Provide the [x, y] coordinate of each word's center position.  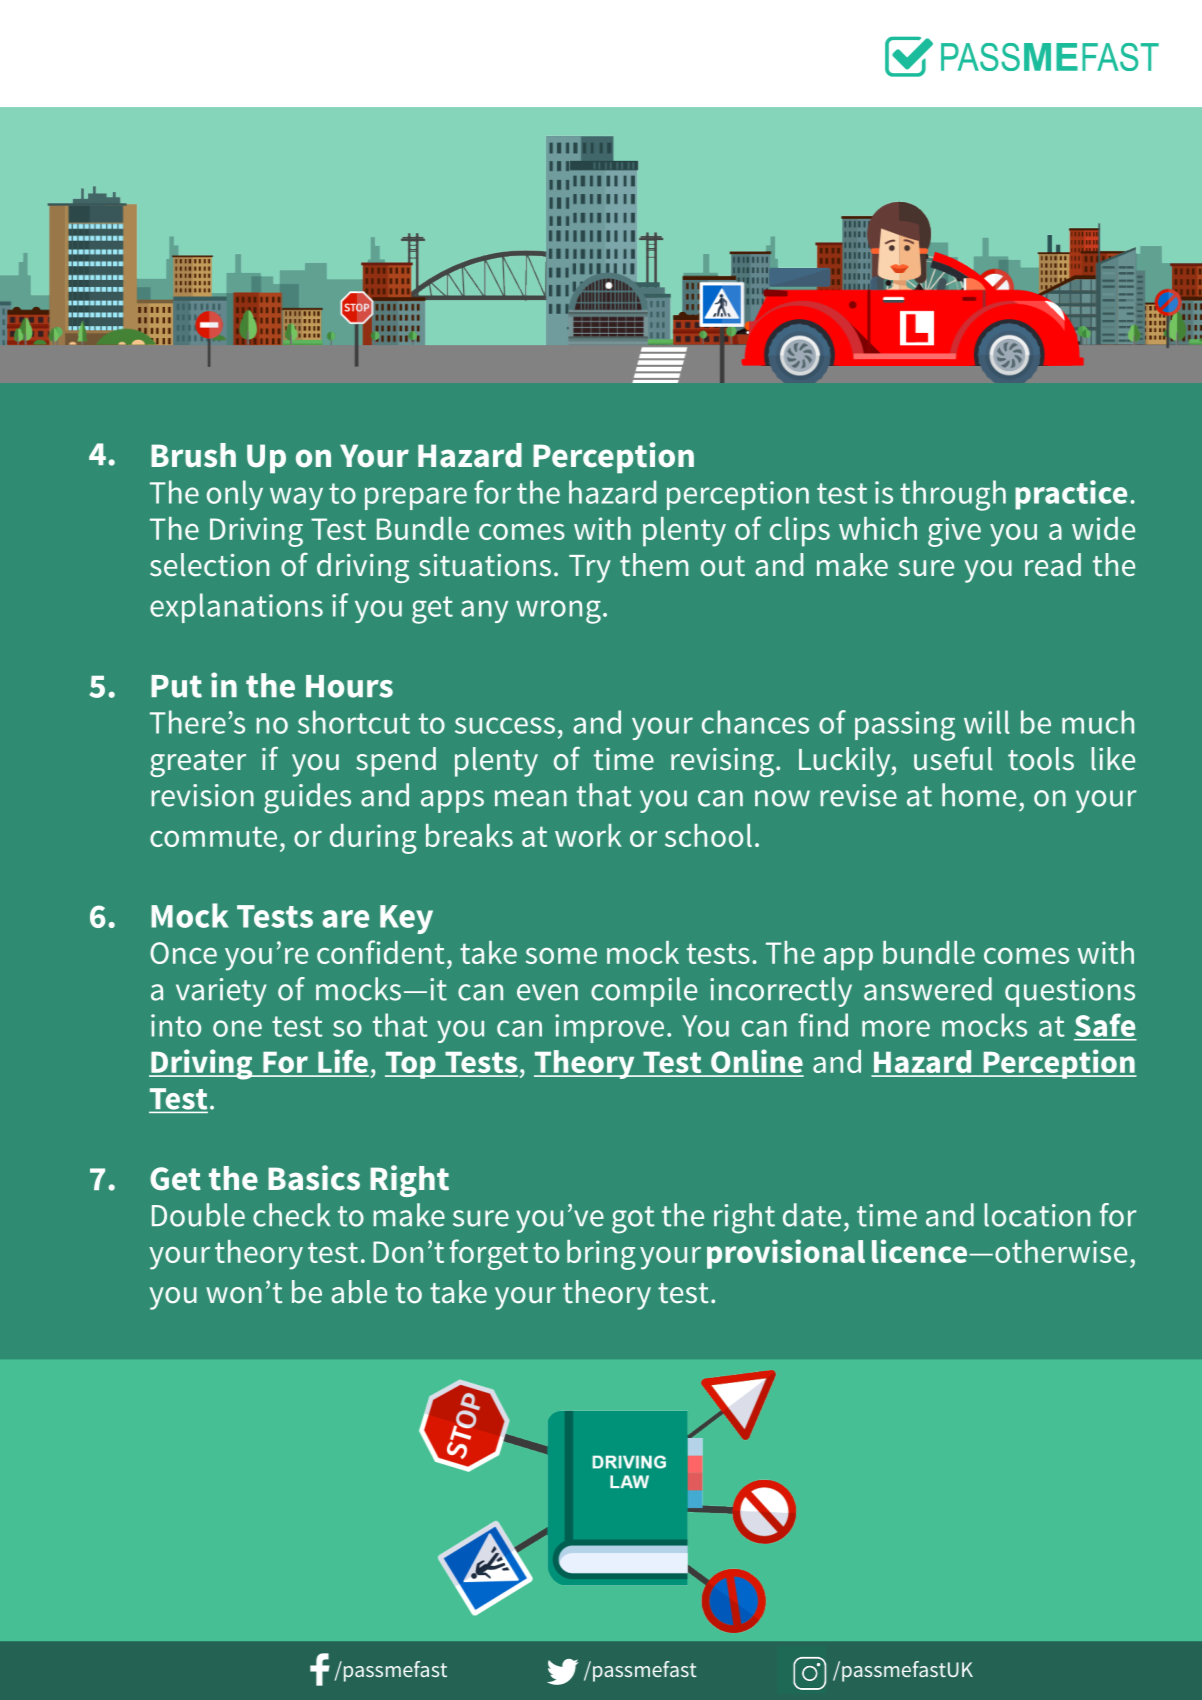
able [359, 1292]
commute [213, 836]
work [588, 835]
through [953, 495]
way [296, 498]
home [979, 795]
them [654, 565]
